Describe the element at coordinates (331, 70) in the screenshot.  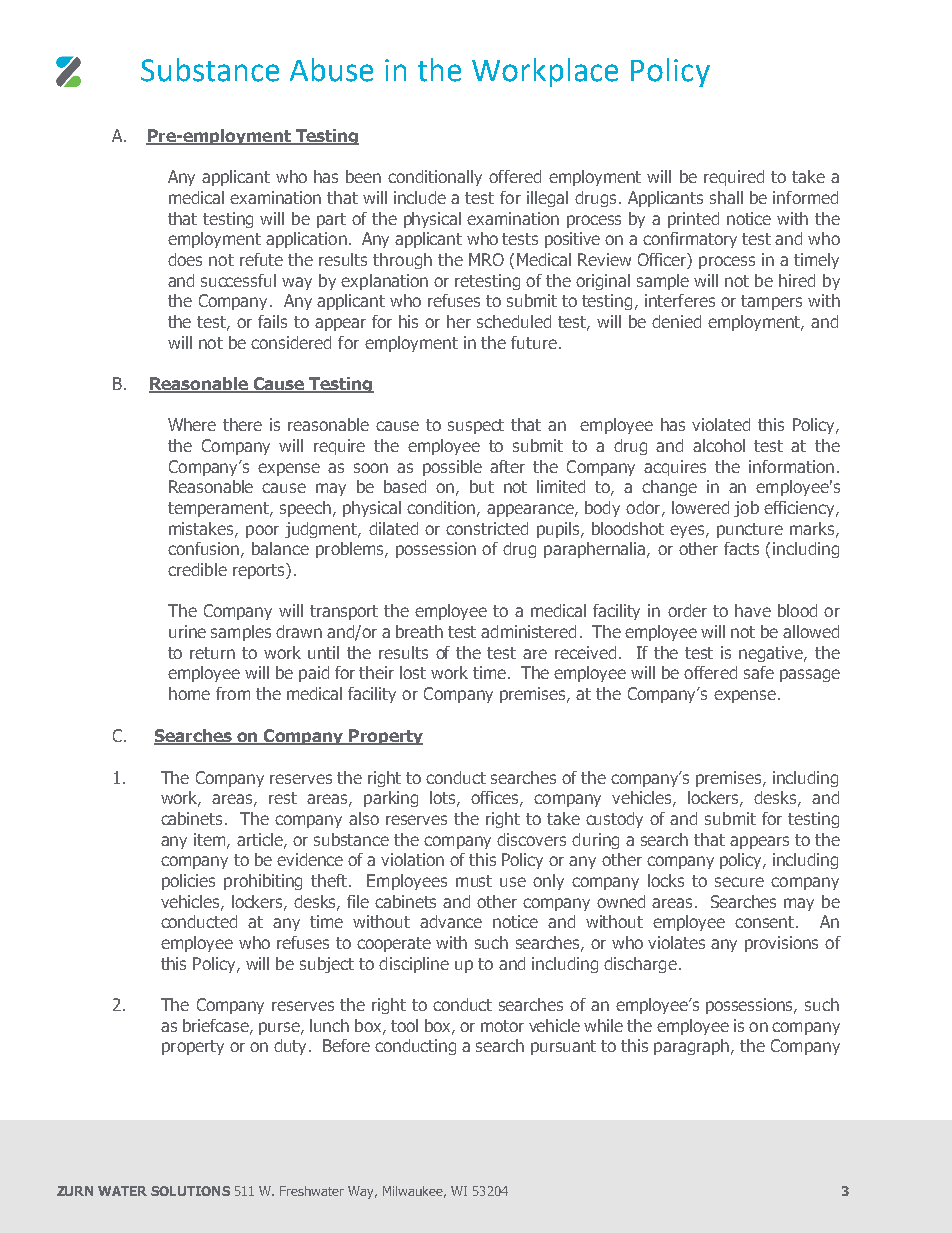
I see `Abuse` at that location.
